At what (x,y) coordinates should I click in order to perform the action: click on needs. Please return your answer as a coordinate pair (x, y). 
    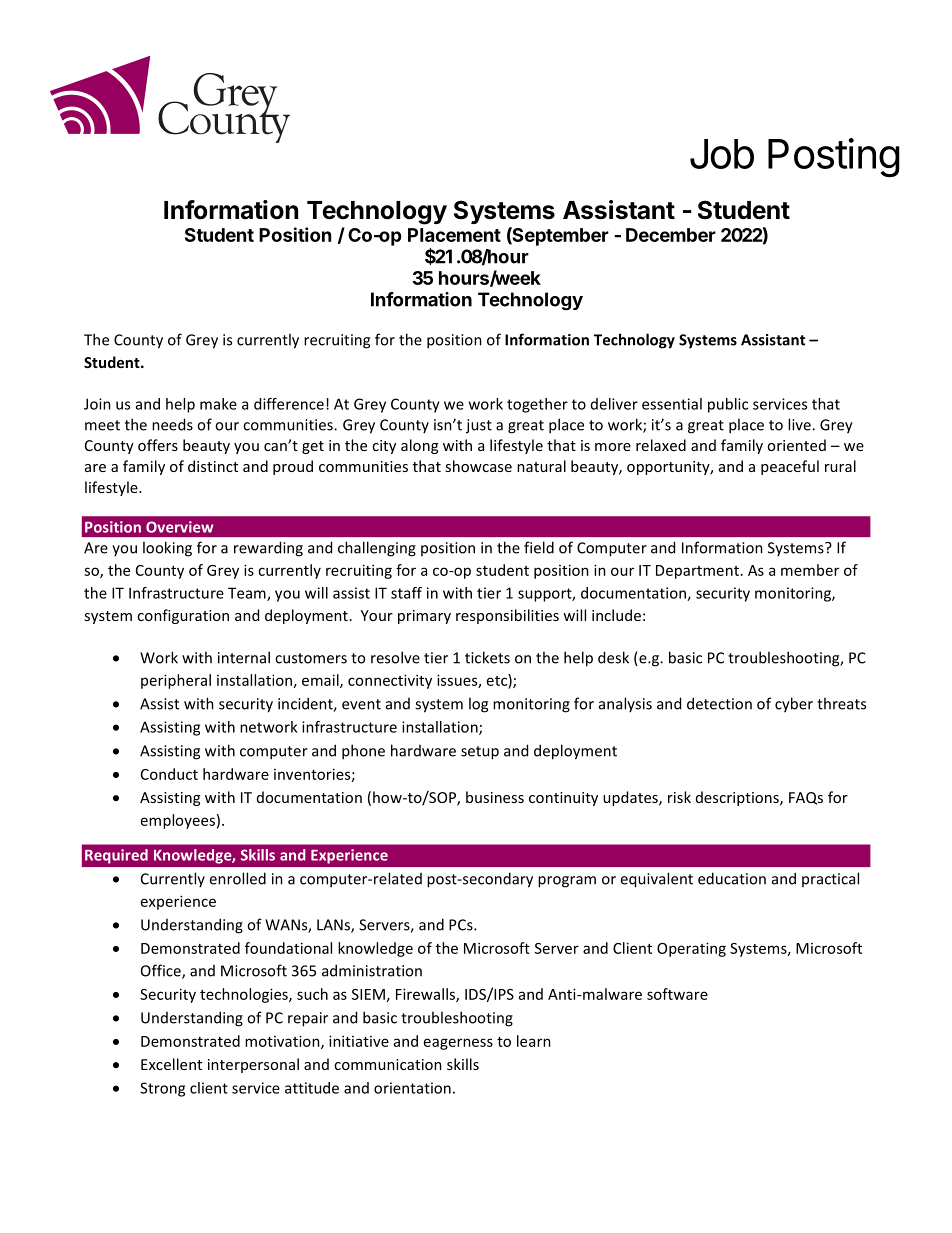
    Looking at the image, I should click on (172, 424).
